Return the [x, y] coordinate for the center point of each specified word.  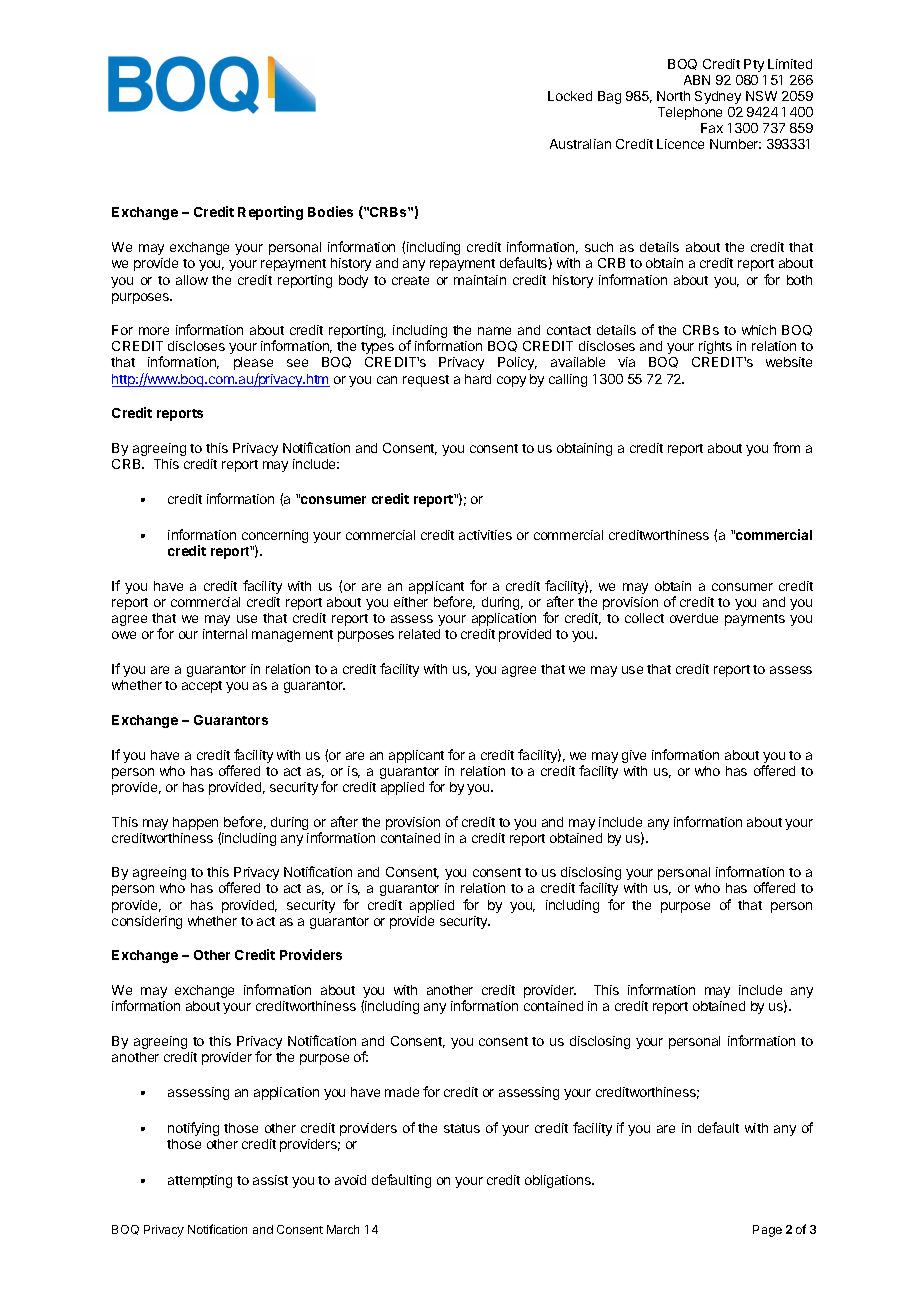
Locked [570, 96]
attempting [200, 1181]
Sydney [718, 97]
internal [225, 634]
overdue [694, 618]
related [419, 634]
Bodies [330, 211]
